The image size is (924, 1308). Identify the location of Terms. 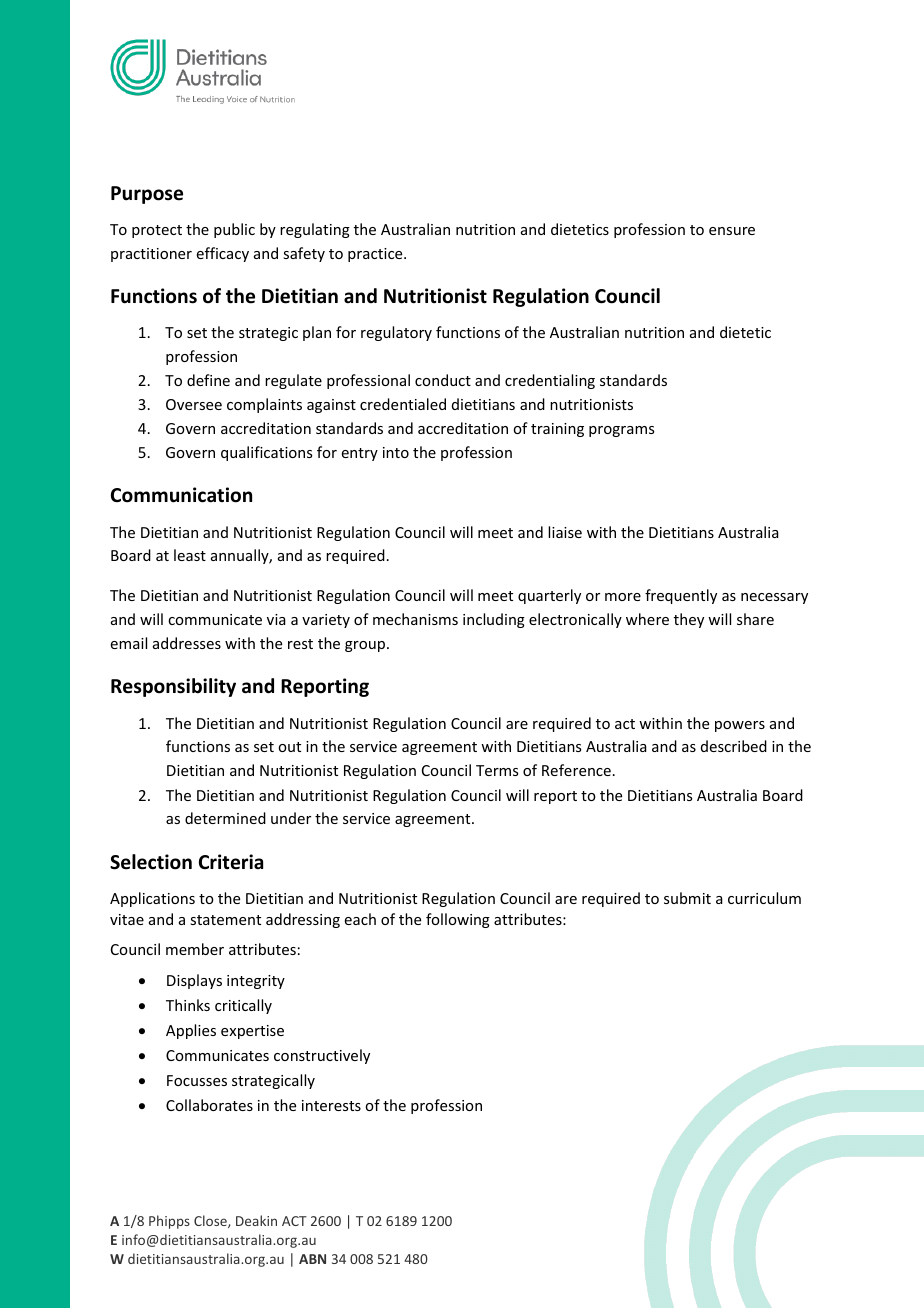
(497, 770).
